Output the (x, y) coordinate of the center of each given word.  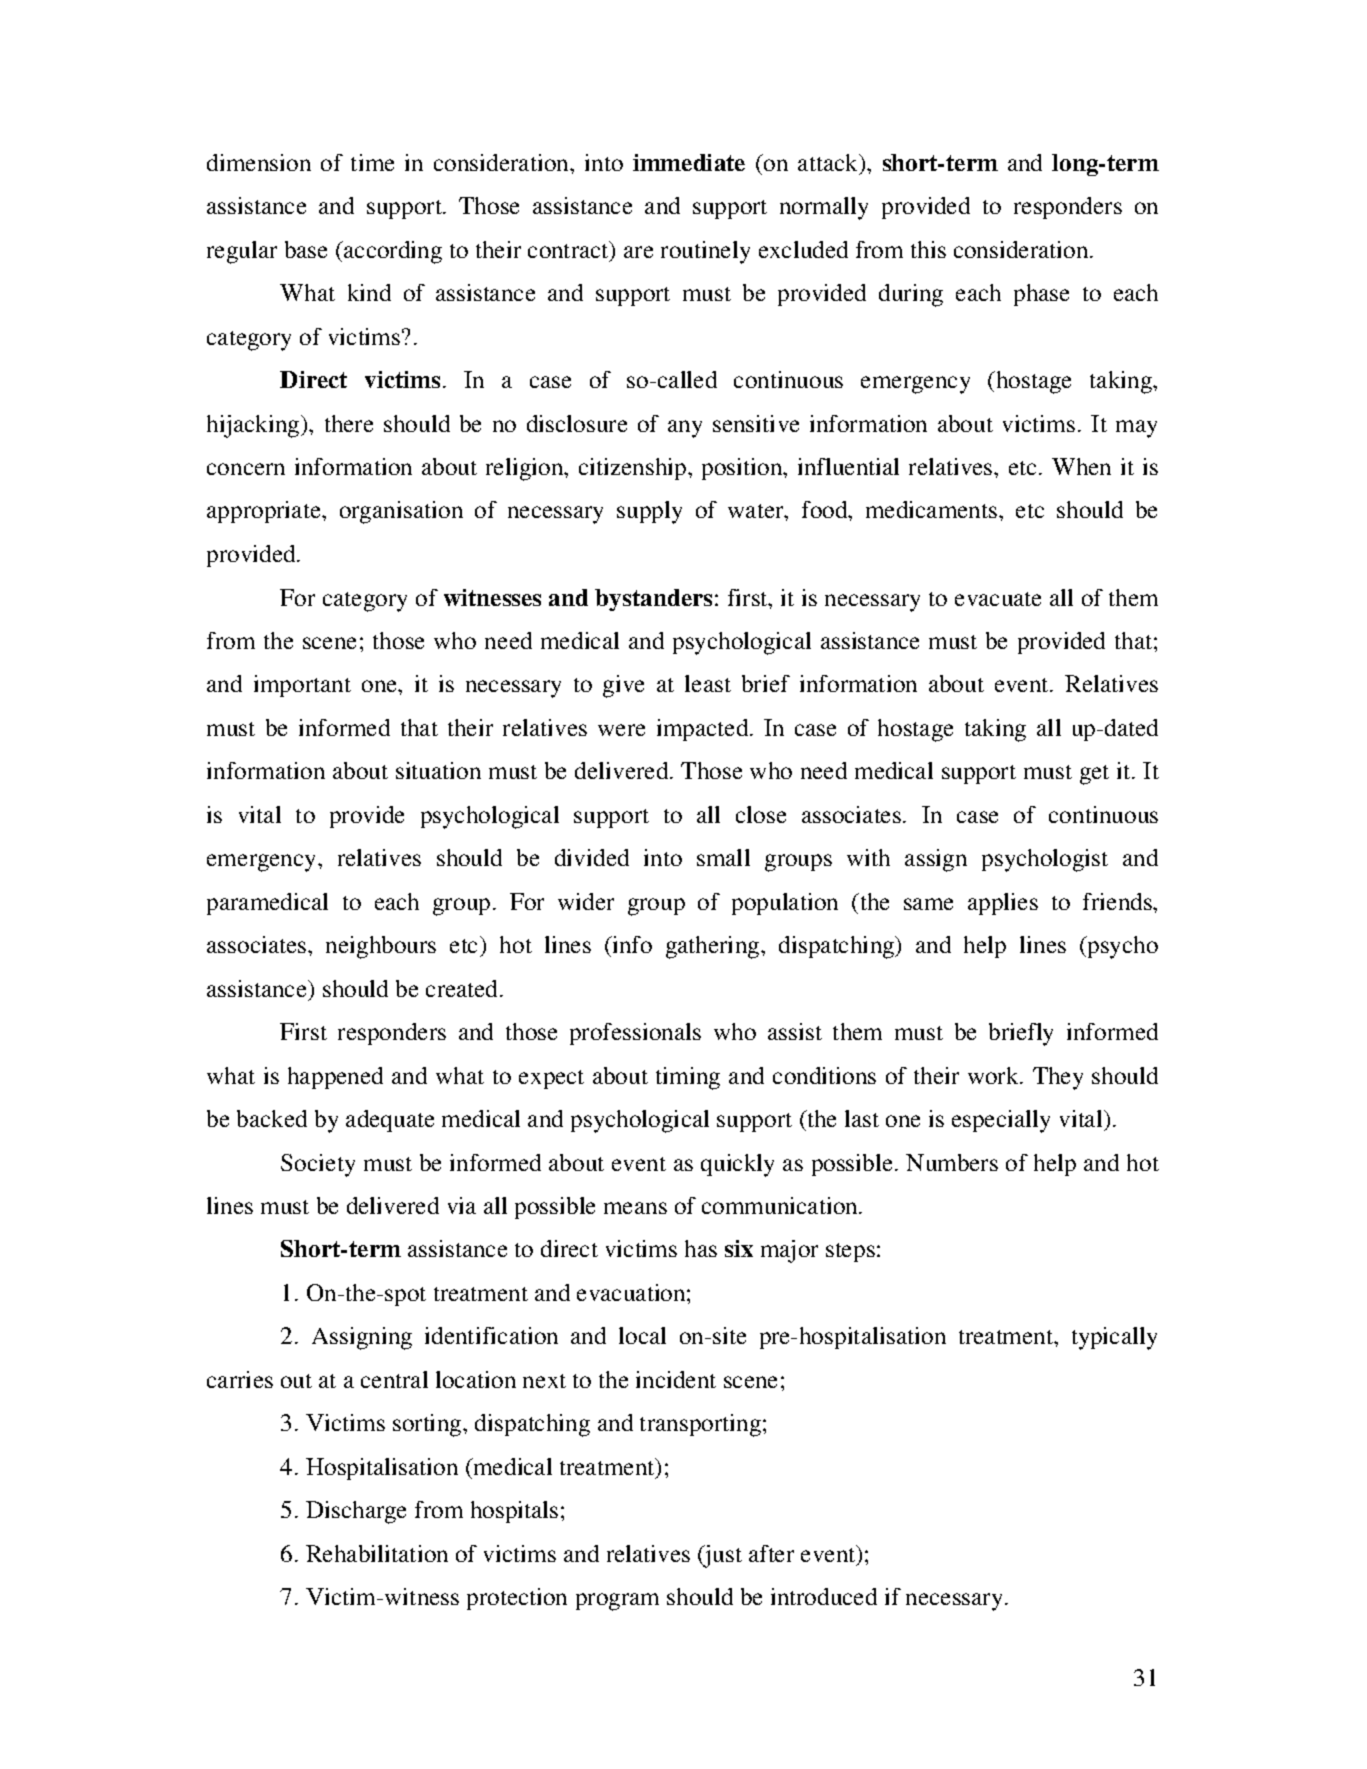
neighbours (381, 947)
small (723, 857)
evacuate (998, 599)
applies (1003, 904)
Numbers (952, 1162)
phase (1041, 295)
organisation (401, 512)
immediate (689, 162)
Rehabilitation (377, 1553)
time (372, 162)
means (635, 1208)
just (722, 1556)
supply (649, 512)
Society (318, 1165)
